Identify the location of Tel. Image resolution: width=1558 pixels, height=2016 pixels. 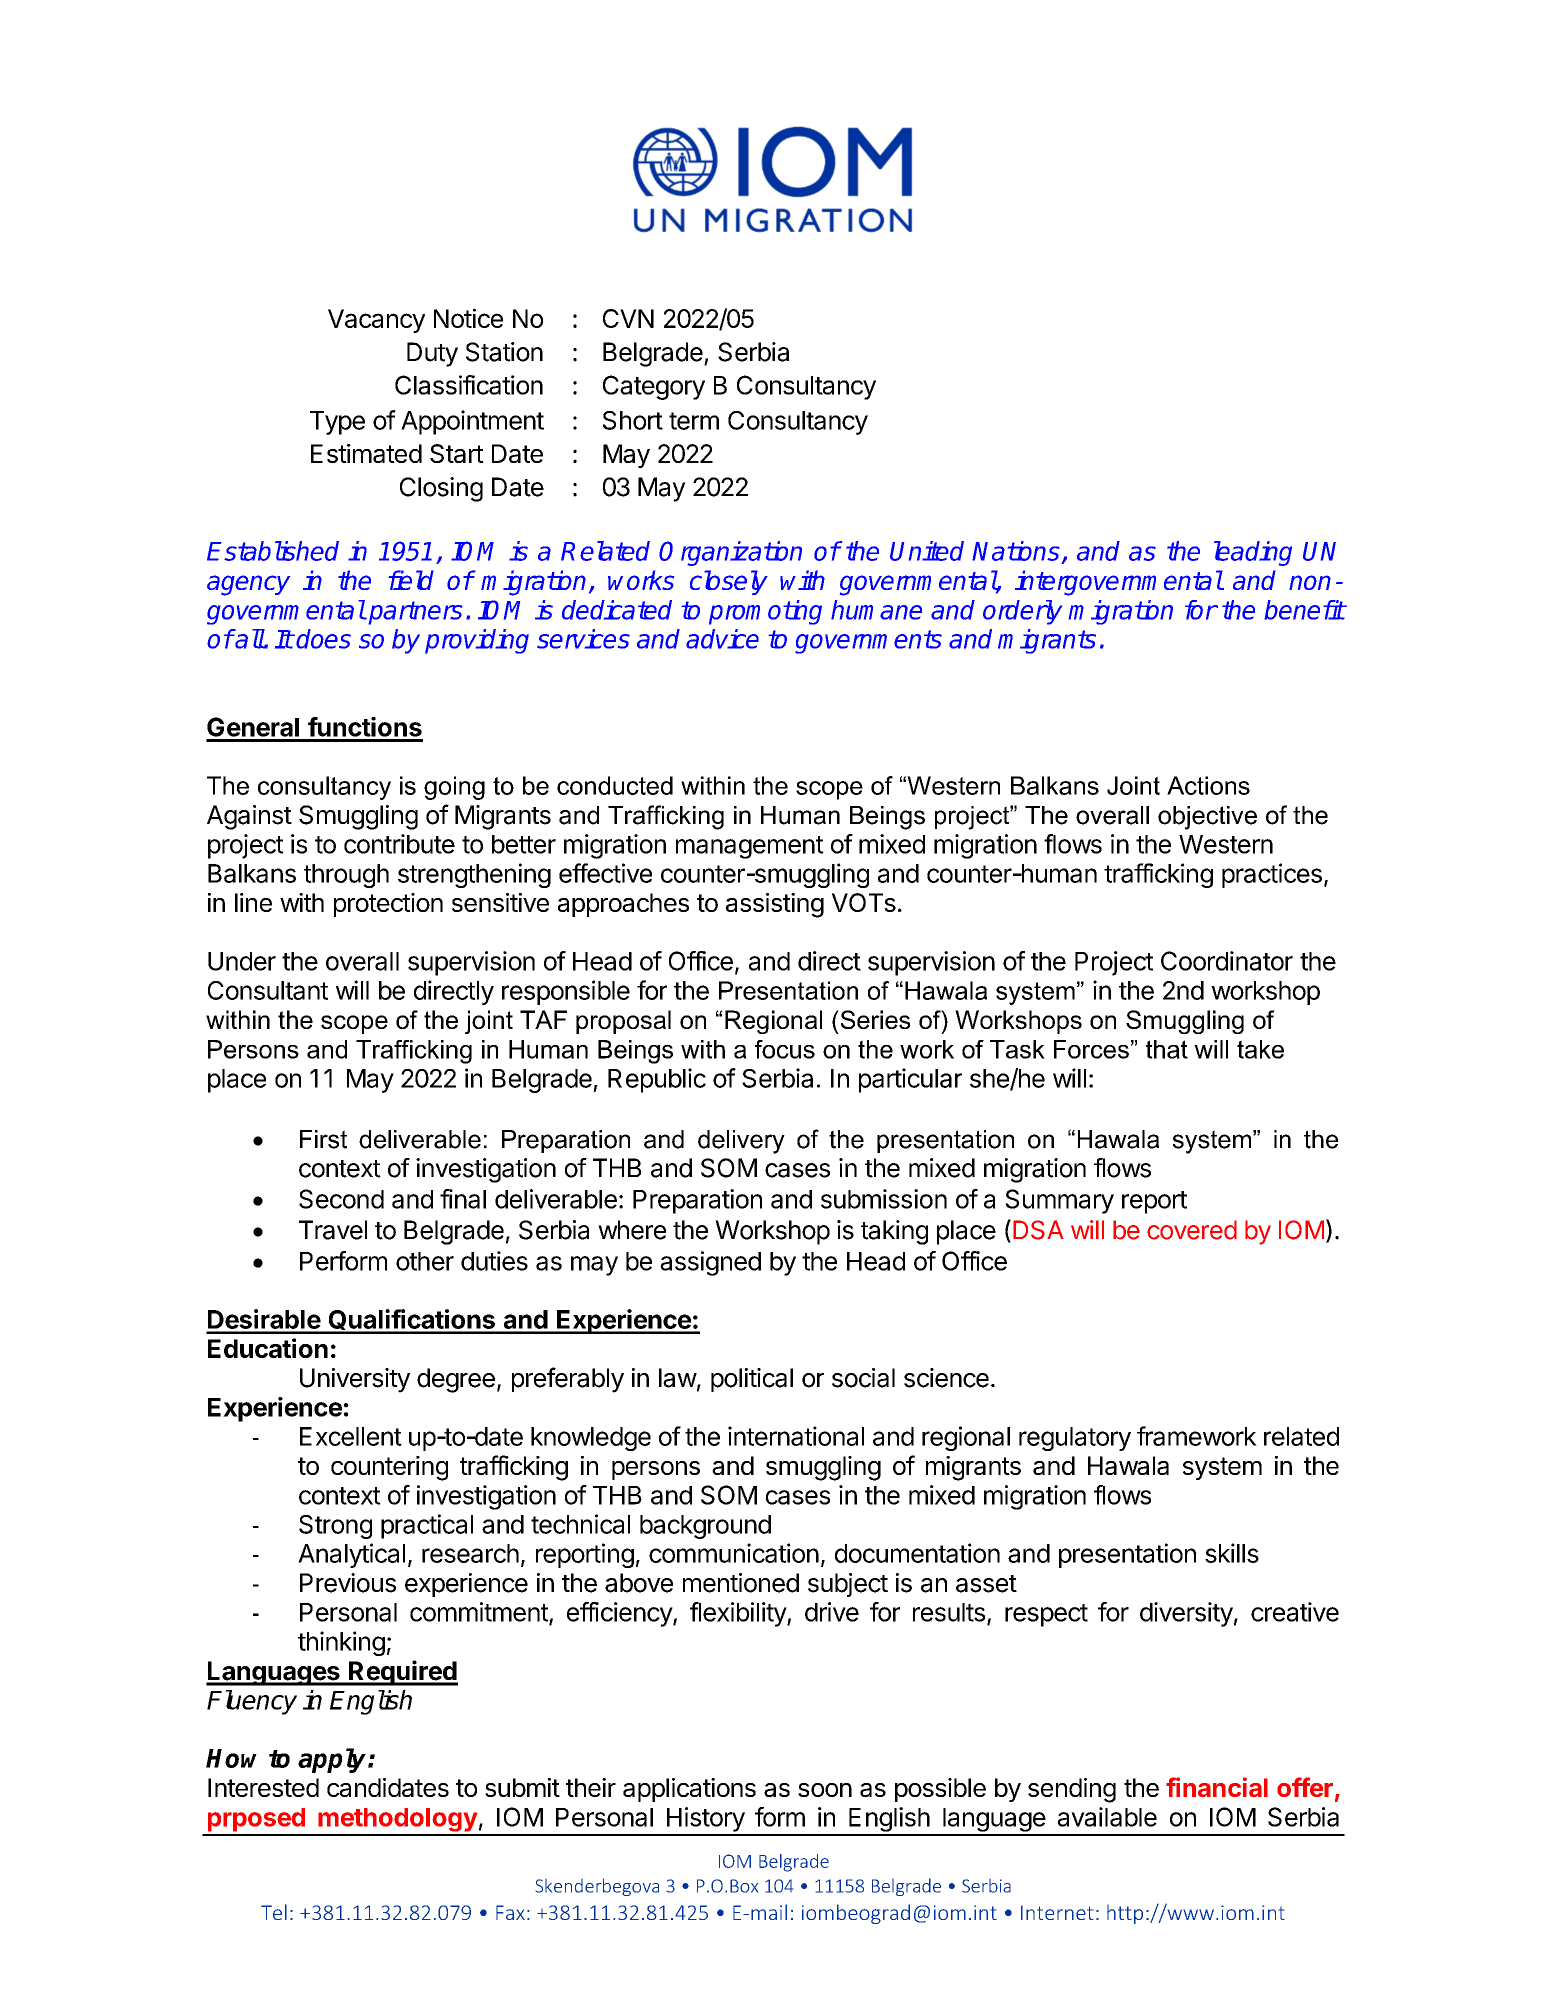
(274, 1912).
